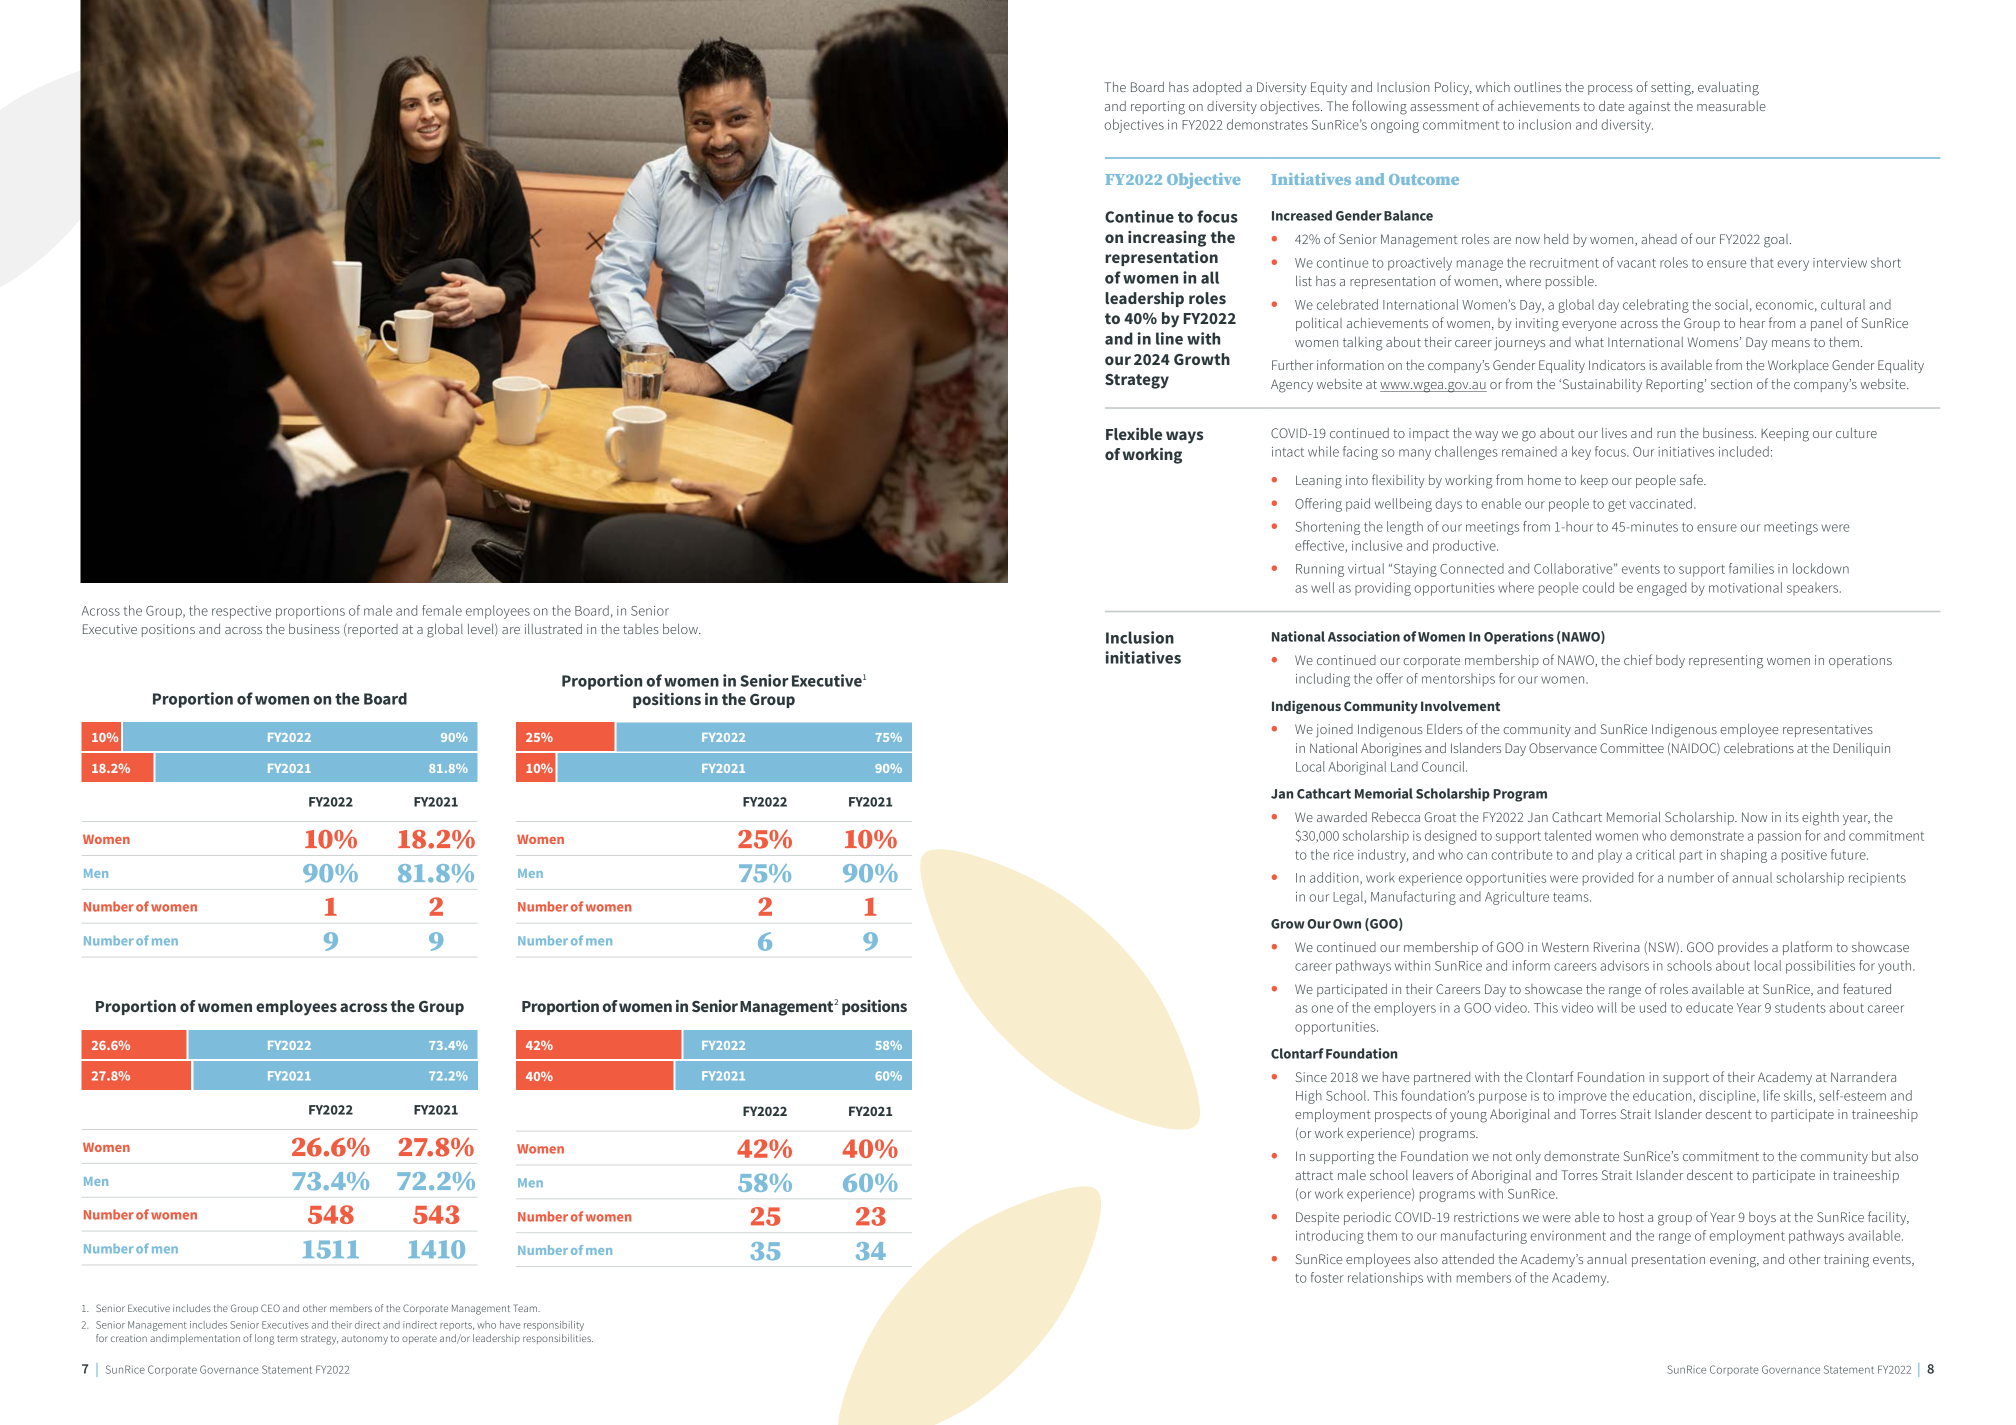  What do you see at coordinates (373, 630) in the image?
I see `reported` at bounding box center [373, 630].
